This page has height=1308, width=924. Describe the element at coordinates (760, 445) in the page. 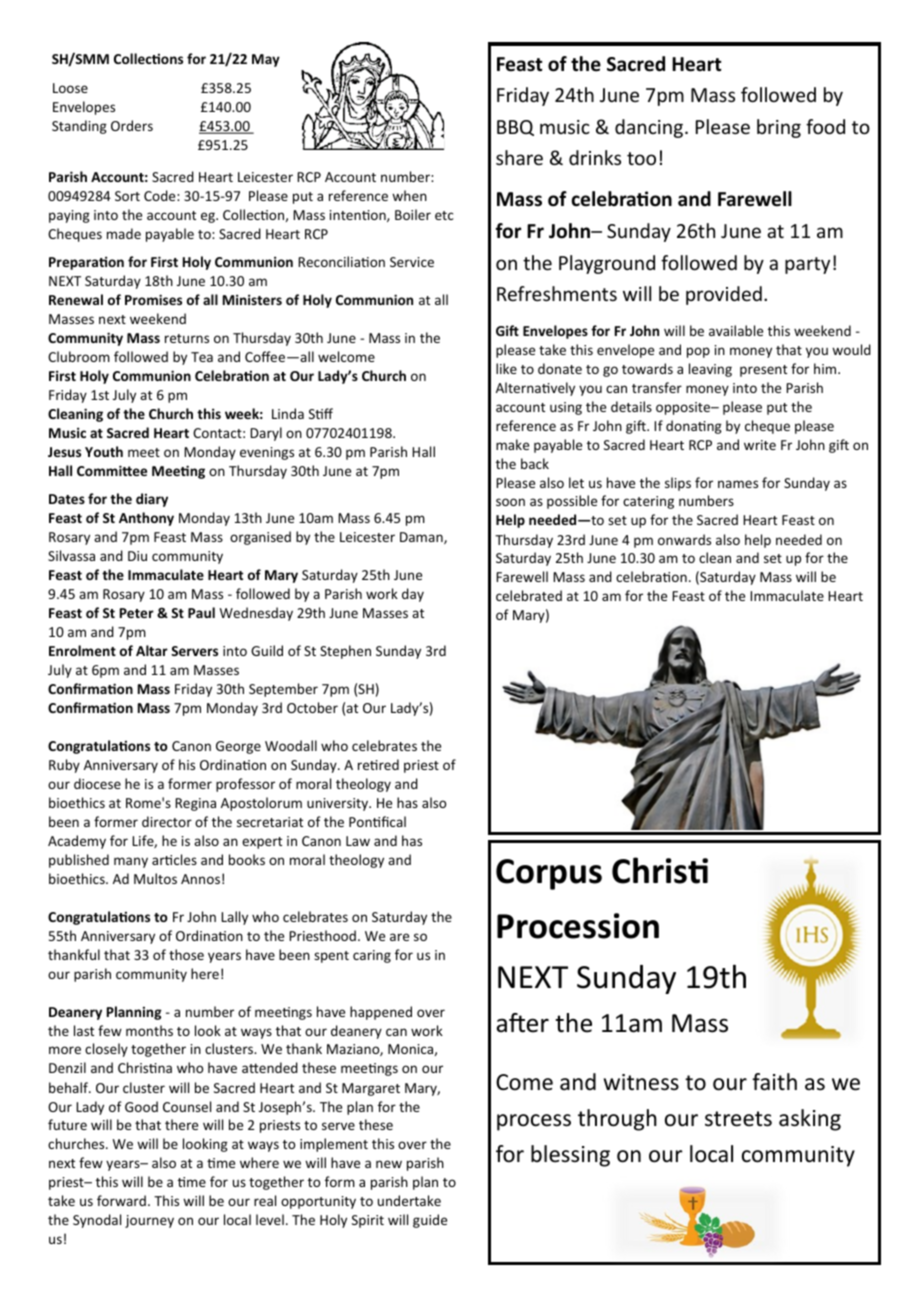

I see `write` at that location.
